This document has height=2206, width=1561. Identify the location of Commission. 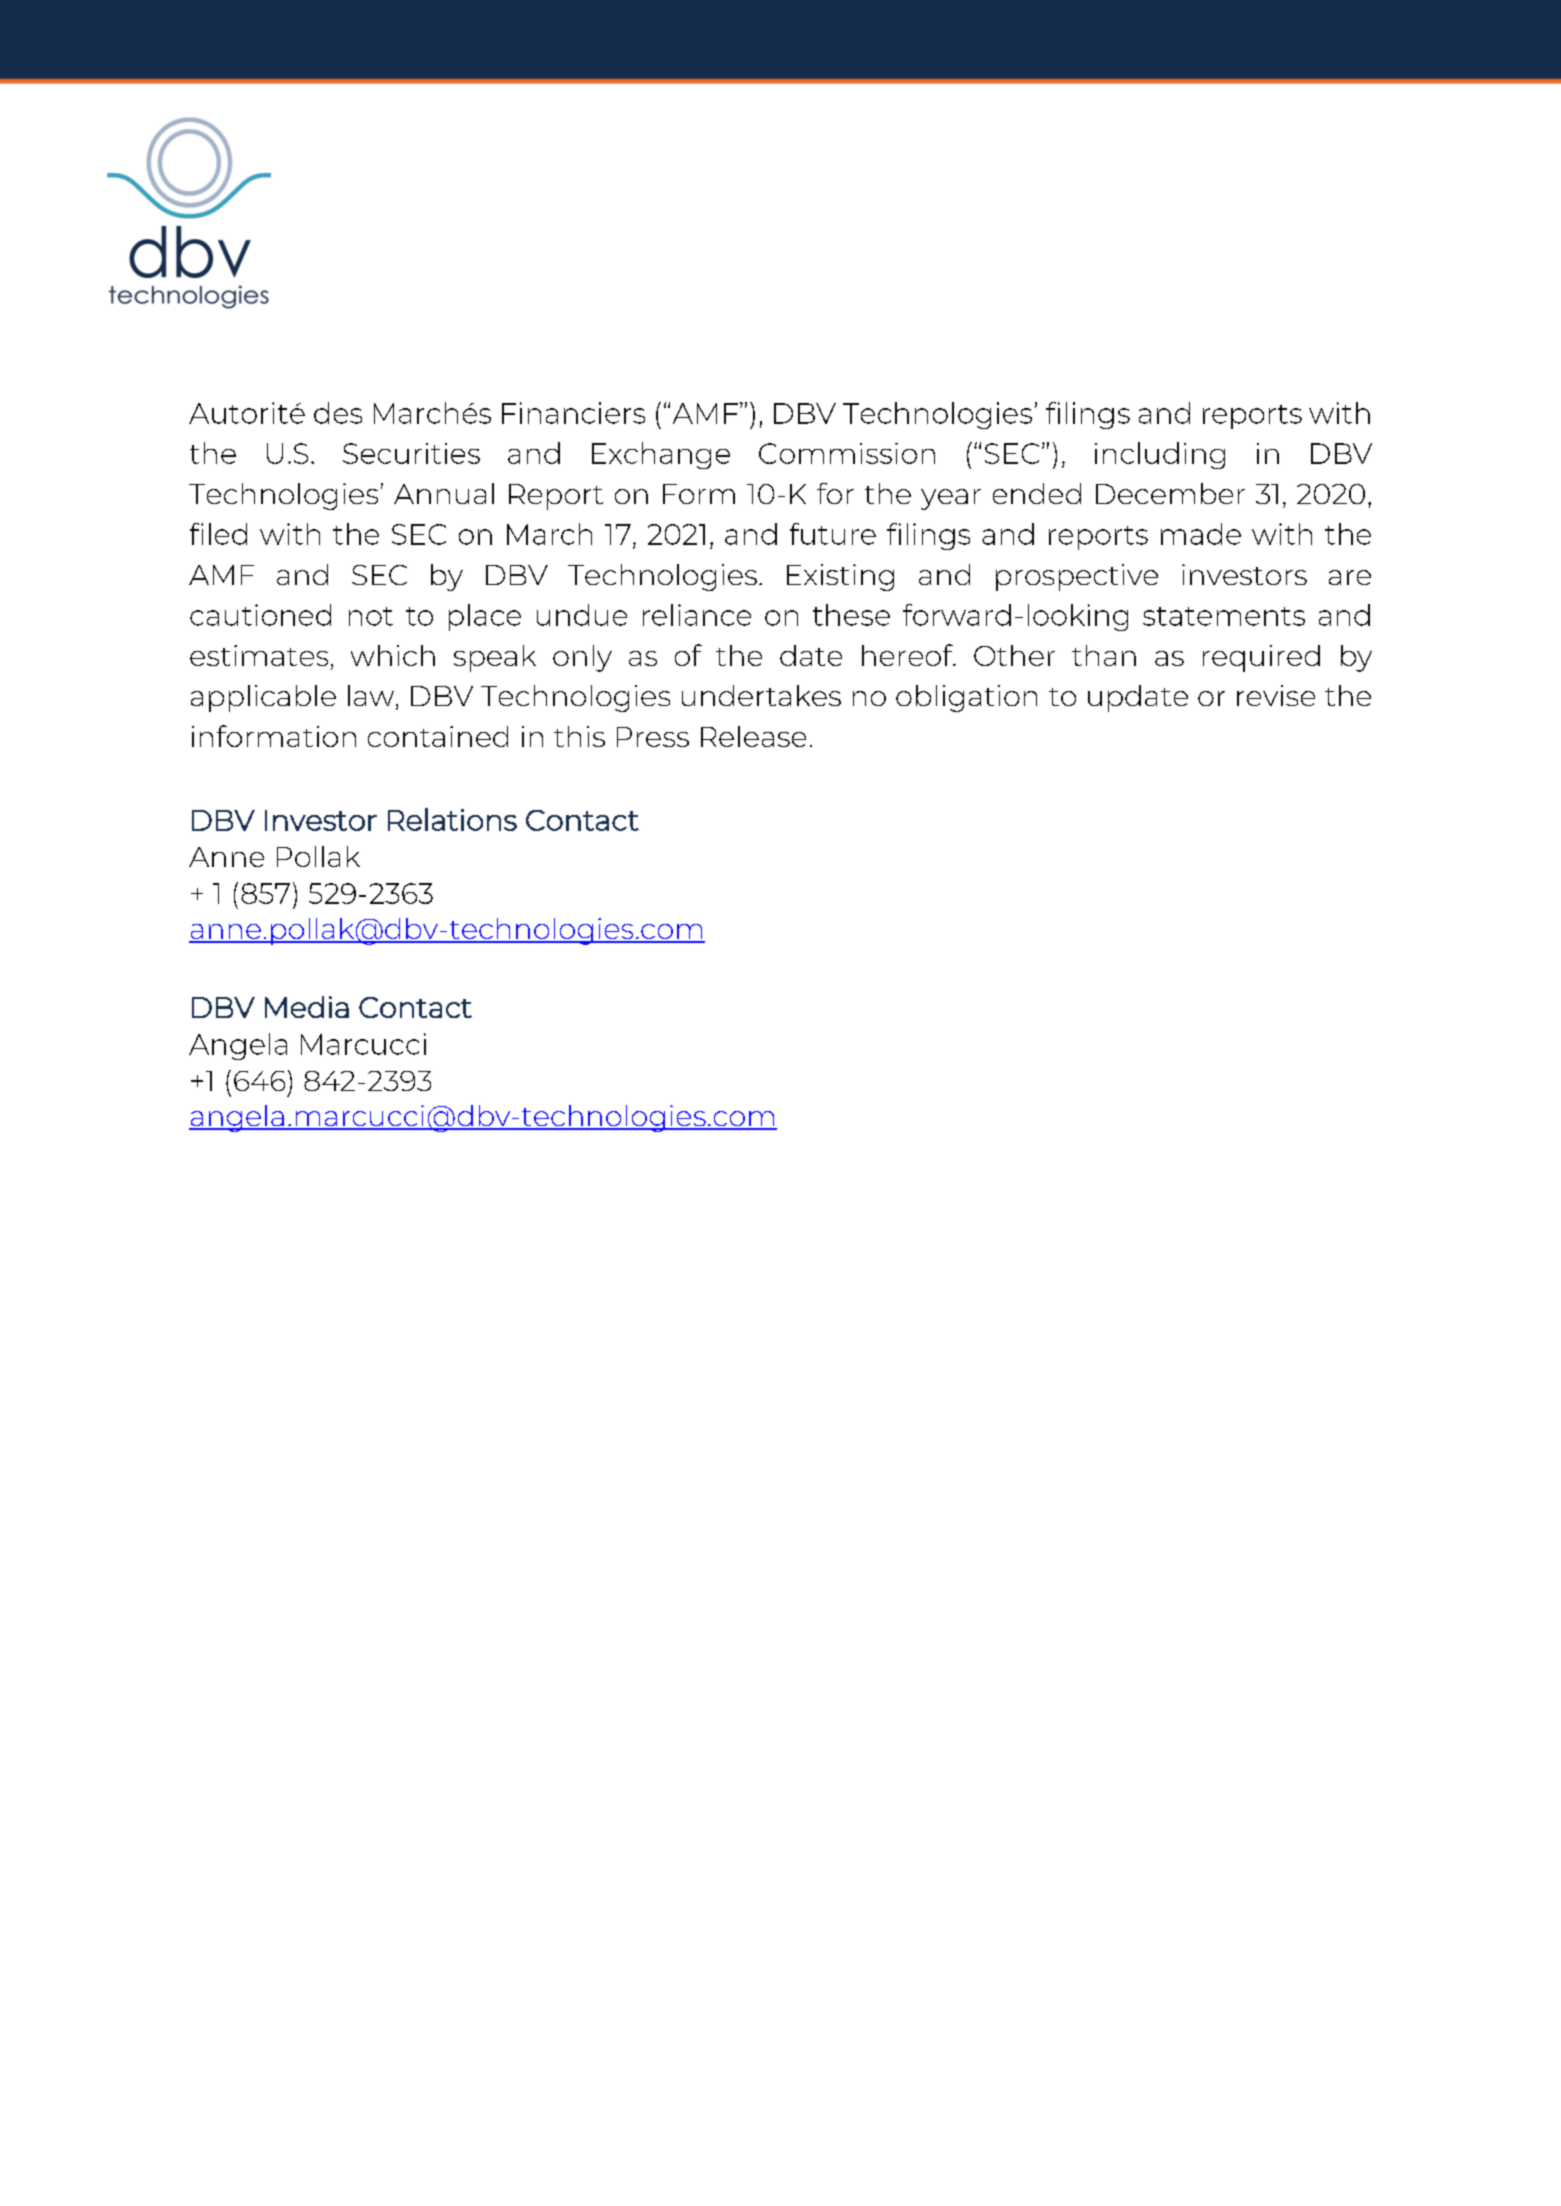
(847, 453).
